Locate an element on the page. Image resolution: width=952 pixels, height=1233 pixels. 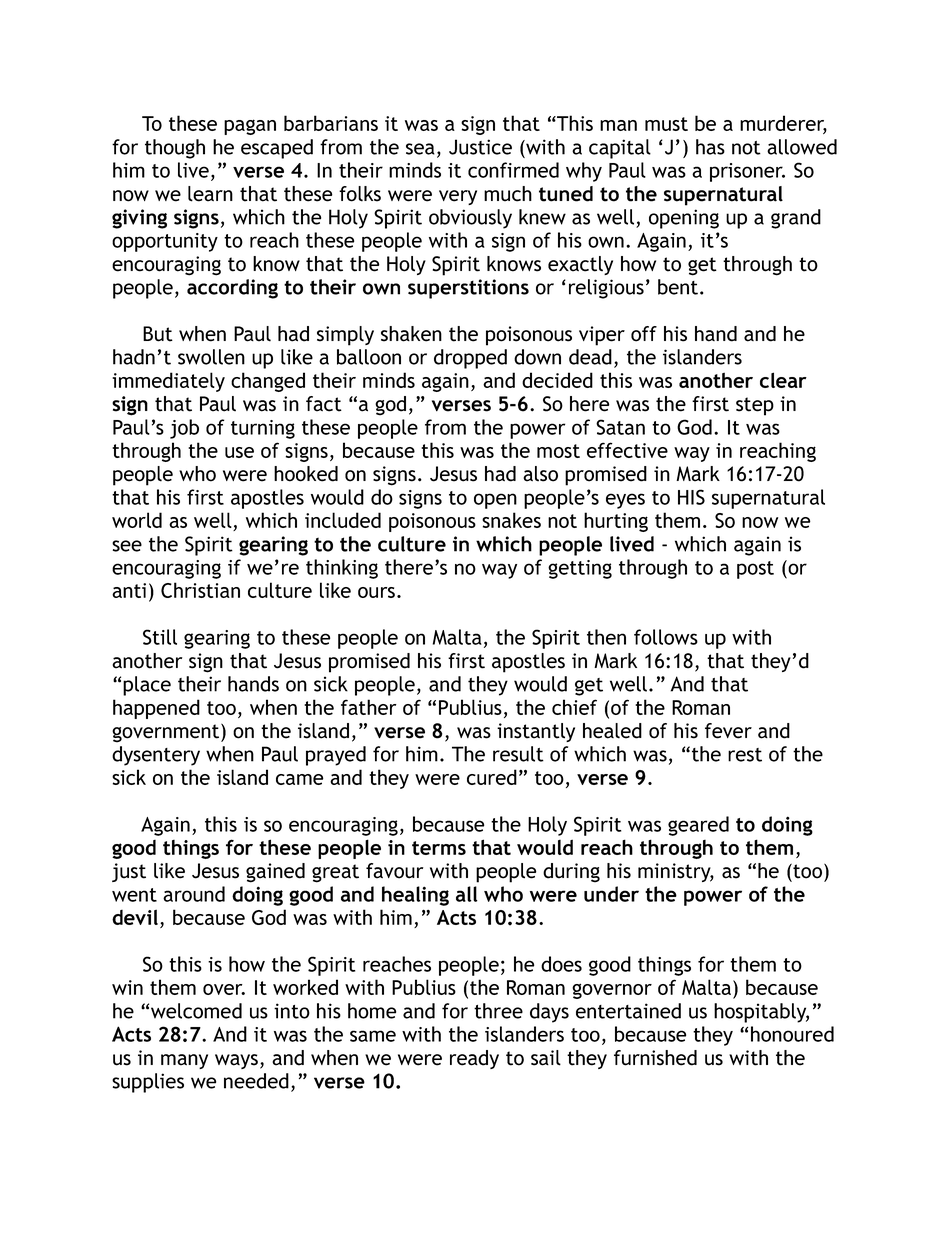
Christian is located at coordinates (200, 590).
